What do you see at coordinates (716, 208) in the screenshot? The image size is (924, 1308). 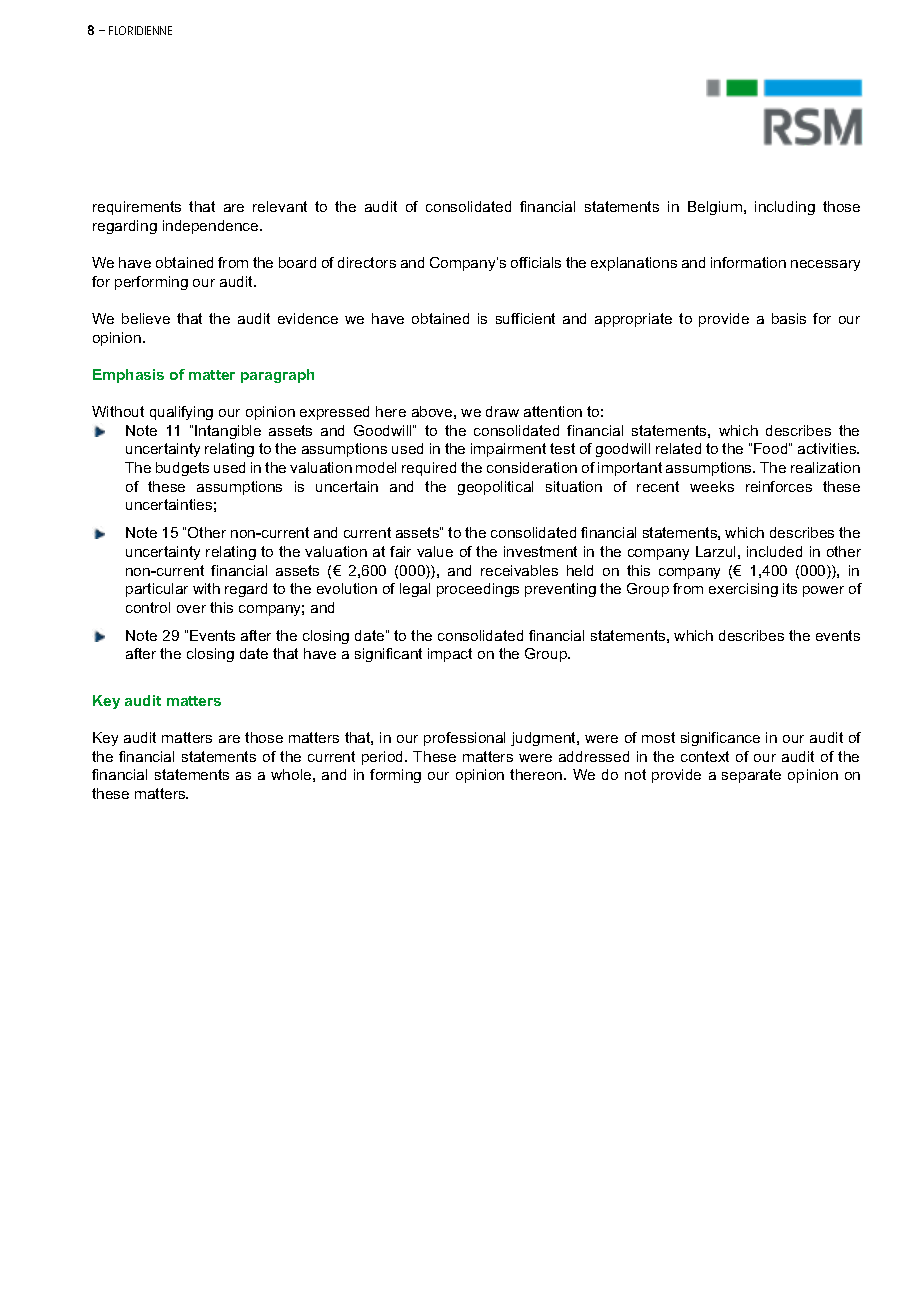 I see `Belgium` at bounding box center [716, 208].
